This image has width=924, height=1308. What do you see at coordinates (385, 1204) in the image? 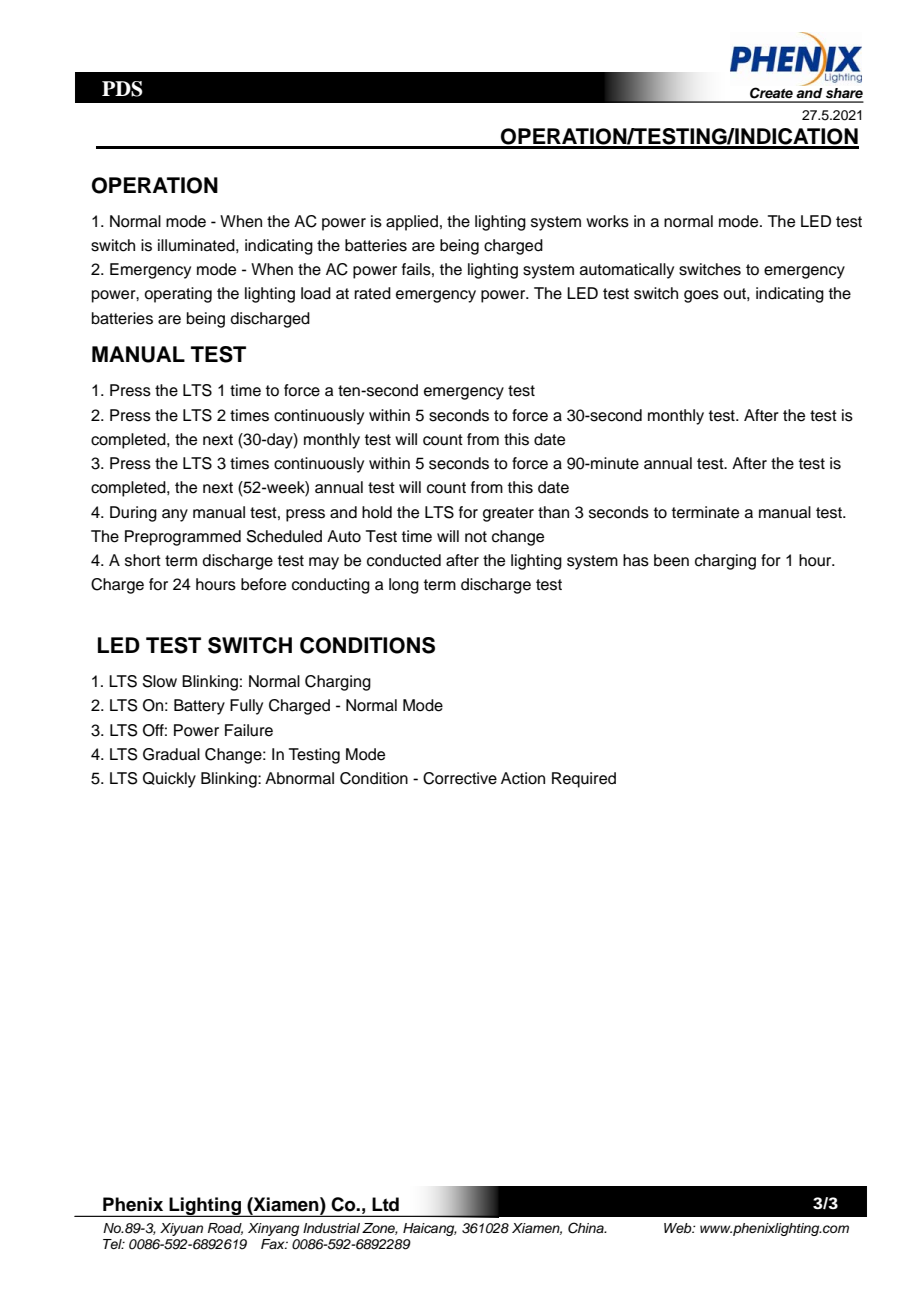
I see `Ltd` at bounding box center [385, 1204].
